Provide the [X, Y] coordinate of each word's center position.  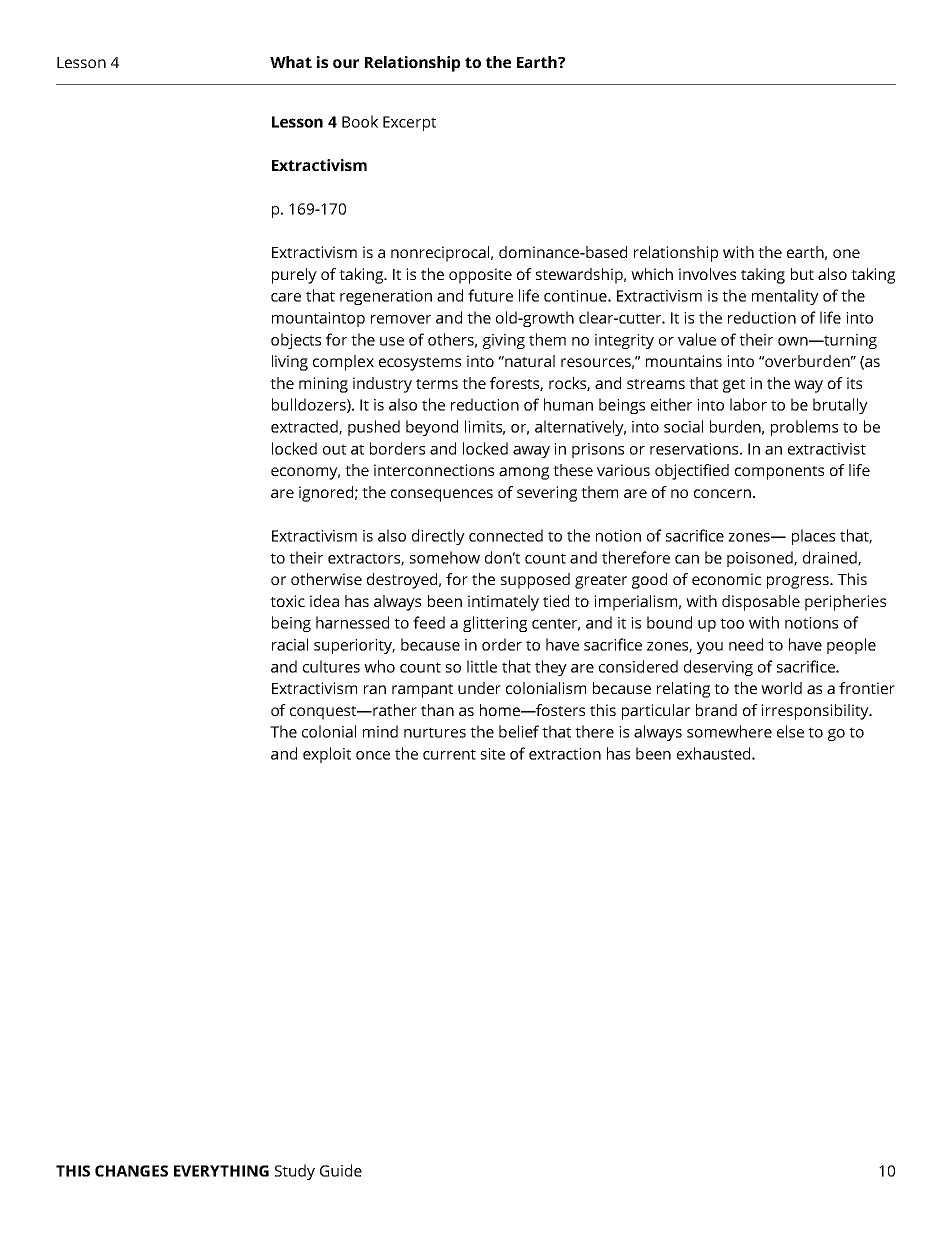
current [449, 754]
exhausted [715, 753]
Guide [341, 1170]
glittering [495, 624]
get [734, 386]
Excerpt [409, 123]
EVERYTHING [221, 1171]
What [291, 62]
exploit [327, 755]
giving [504, 341]
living [290, 363]
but [802, 274]
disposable [761, 603]
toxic [287, 601]
